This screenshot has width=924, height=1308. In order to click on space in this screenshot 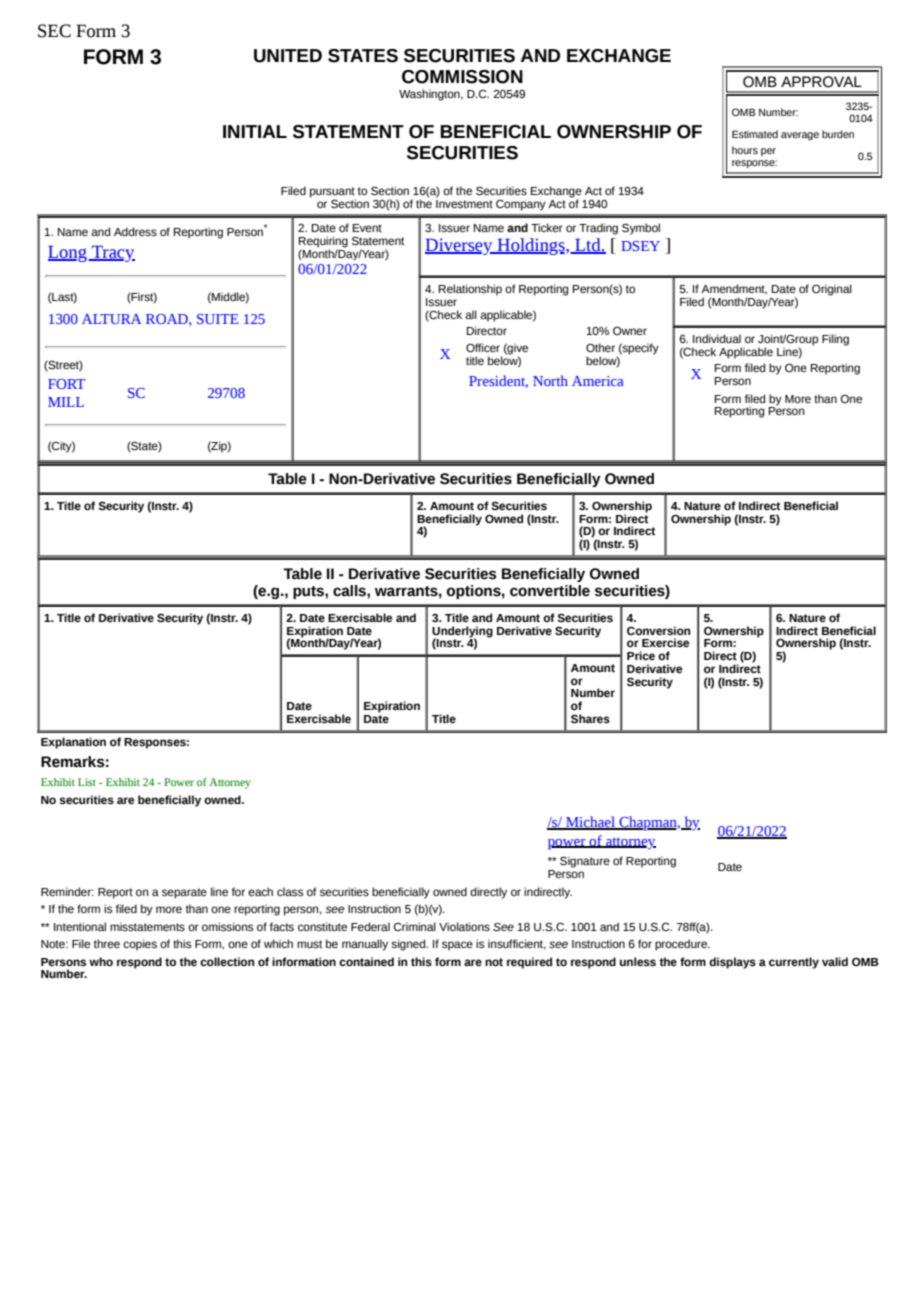, I will do `click(457, 946)`.
